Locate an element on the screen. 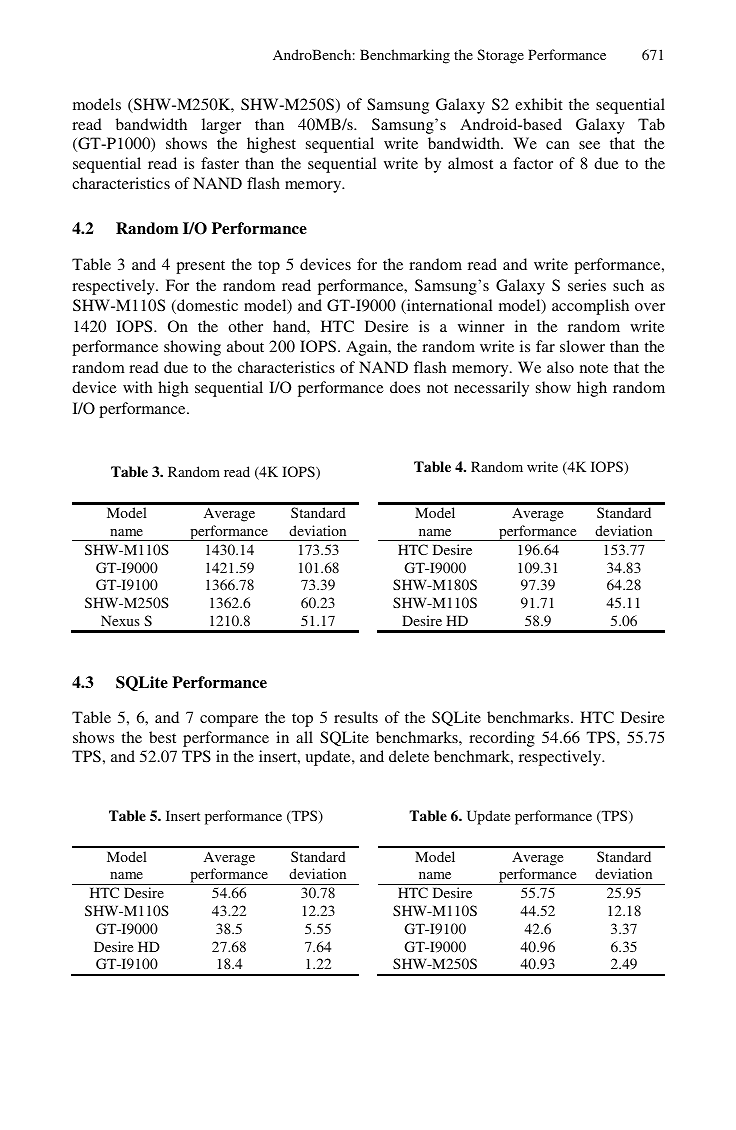  domestic is located at coordinates (206, 306).
